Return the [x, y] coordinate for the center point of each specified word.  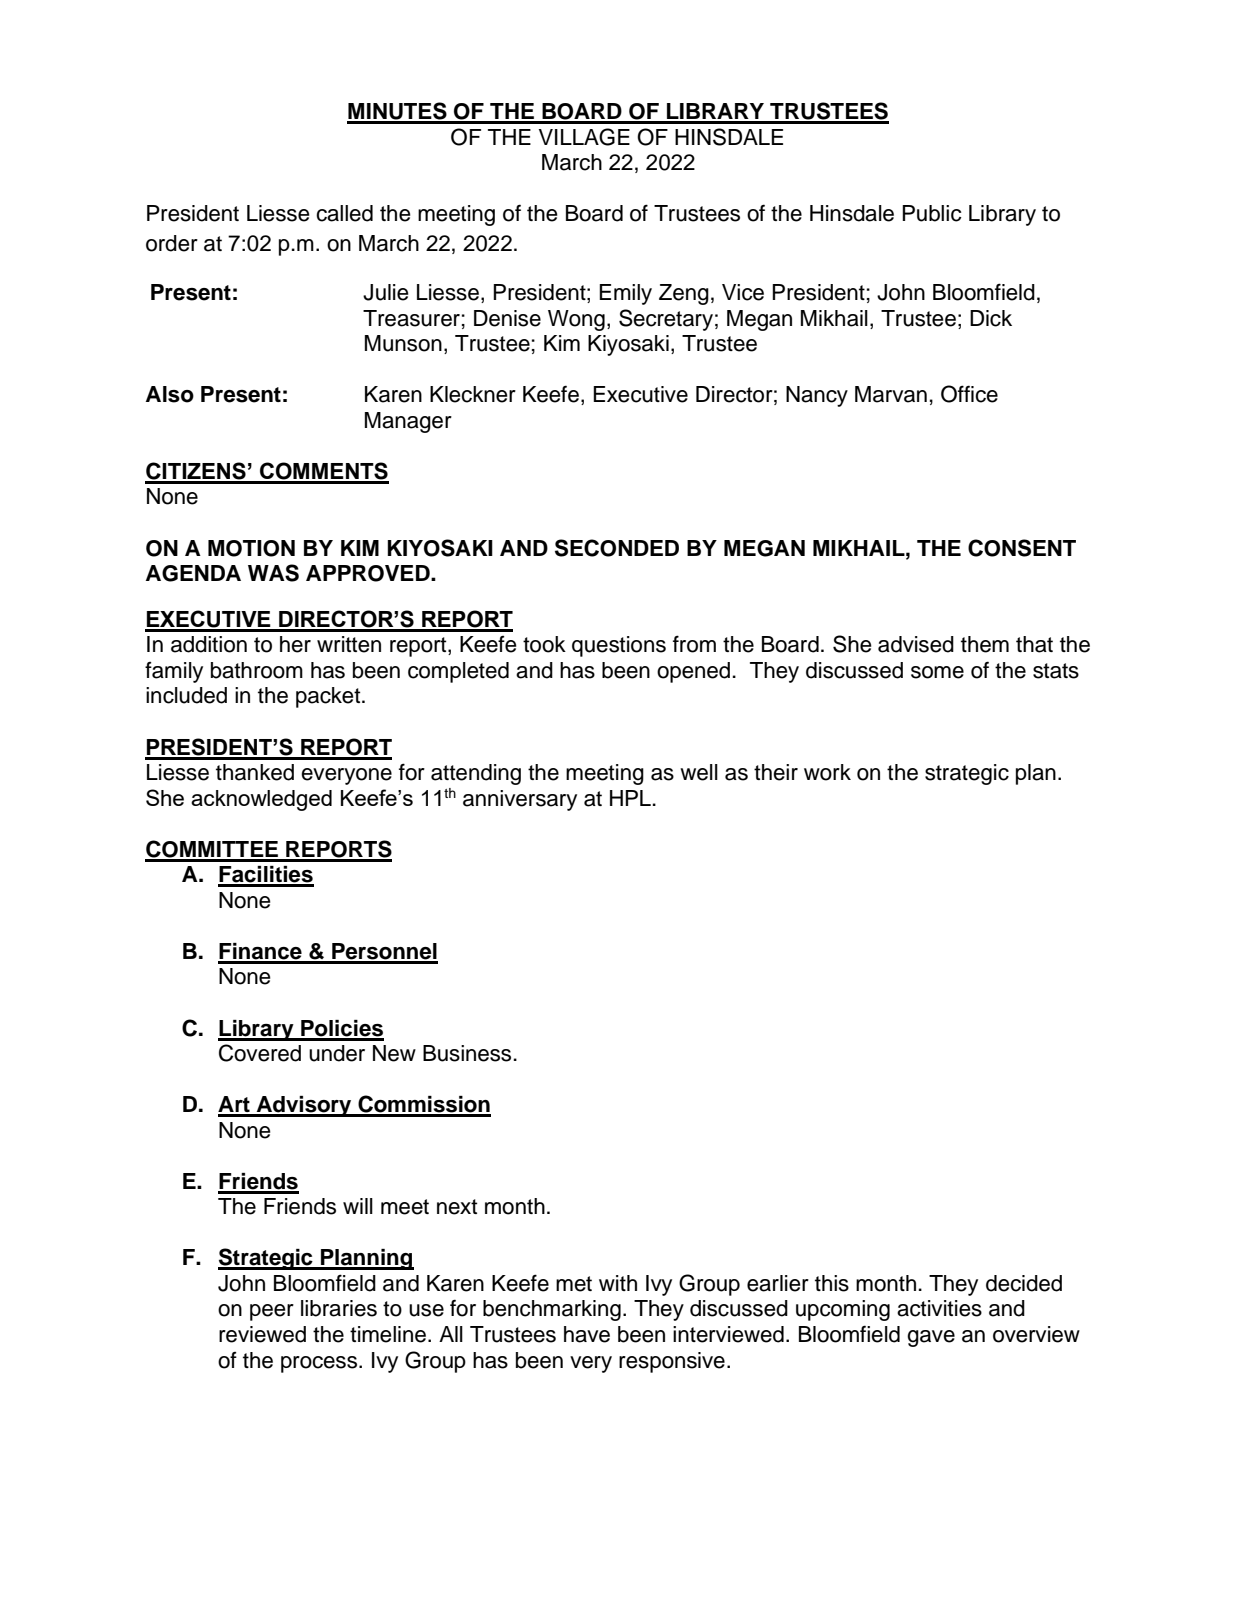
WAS [273, 573]
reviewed [262, 1334]
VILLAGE [584, 137]
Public [931, 213]
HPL [630, 798]
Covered [260, 1053]
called [344, 213]
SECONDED [617, 548]
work [827, 772]
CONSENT [1022, 548]
